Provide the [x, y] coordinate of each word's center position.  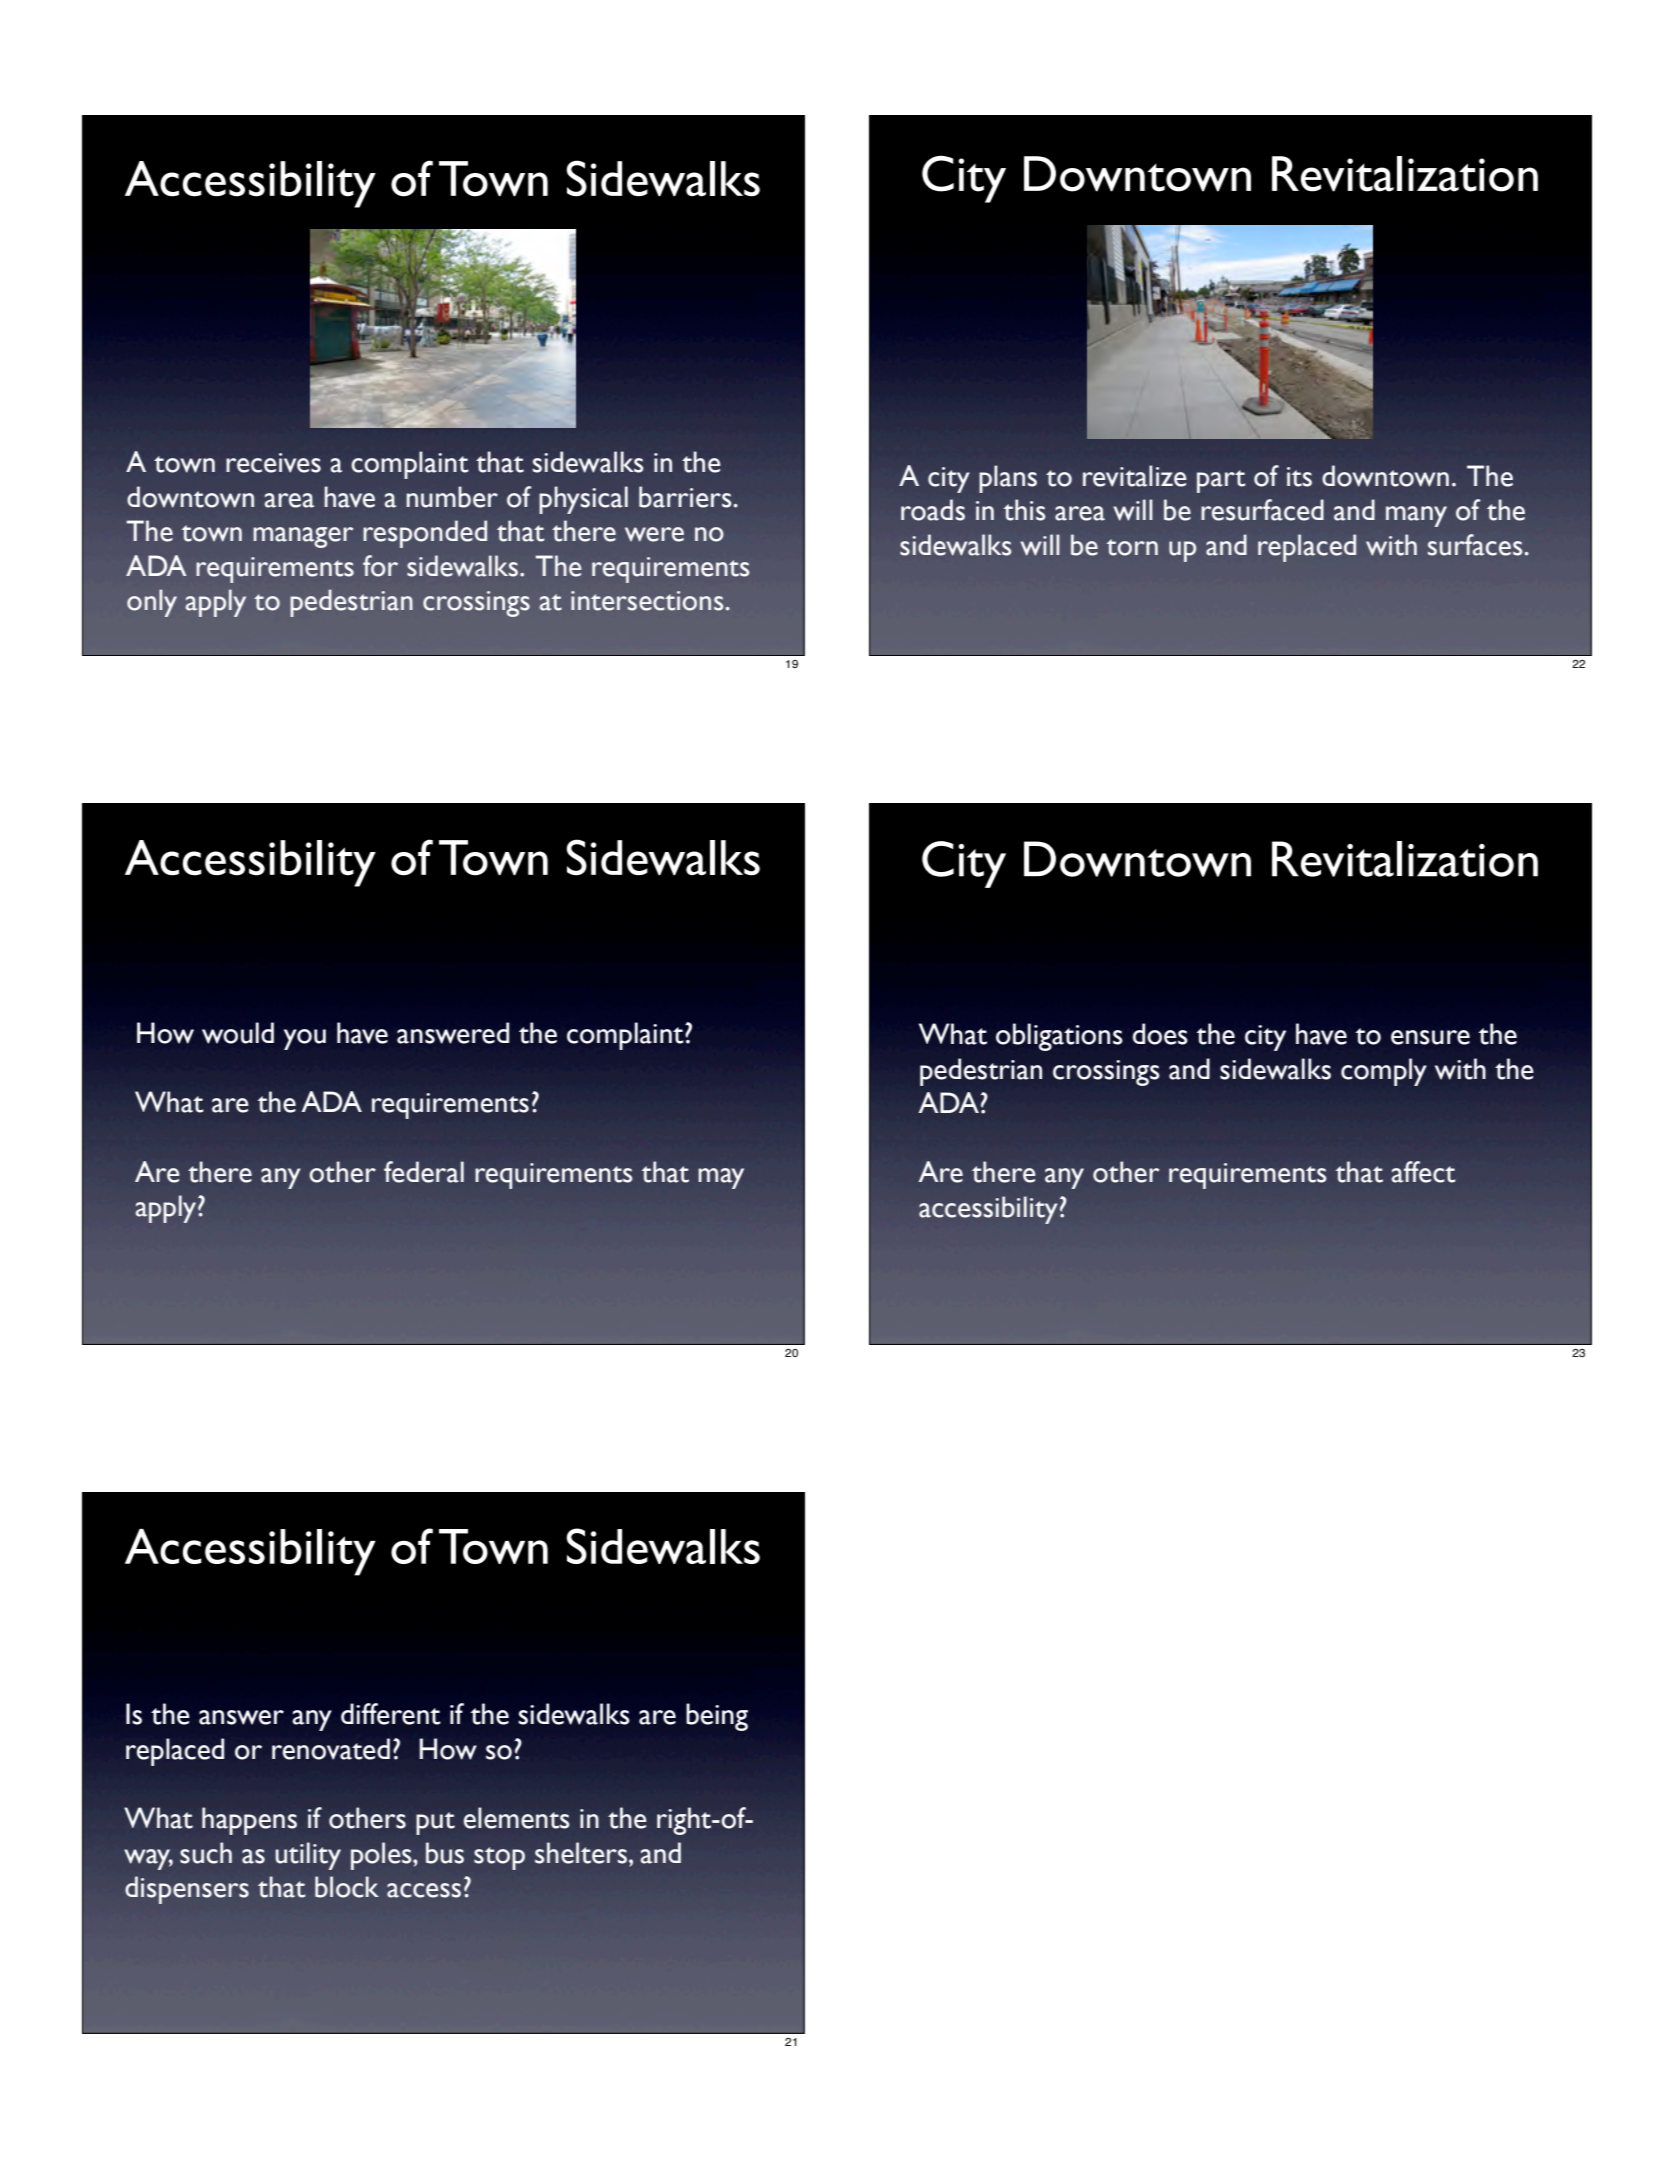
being [717, 1717]
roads [933, 510]
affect [1423, 1172]
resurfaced [1262, 510]
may [721, 1178]
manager [303, 537]
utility [308, 1856]
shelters [582, 1853]
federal [424, 1172]
